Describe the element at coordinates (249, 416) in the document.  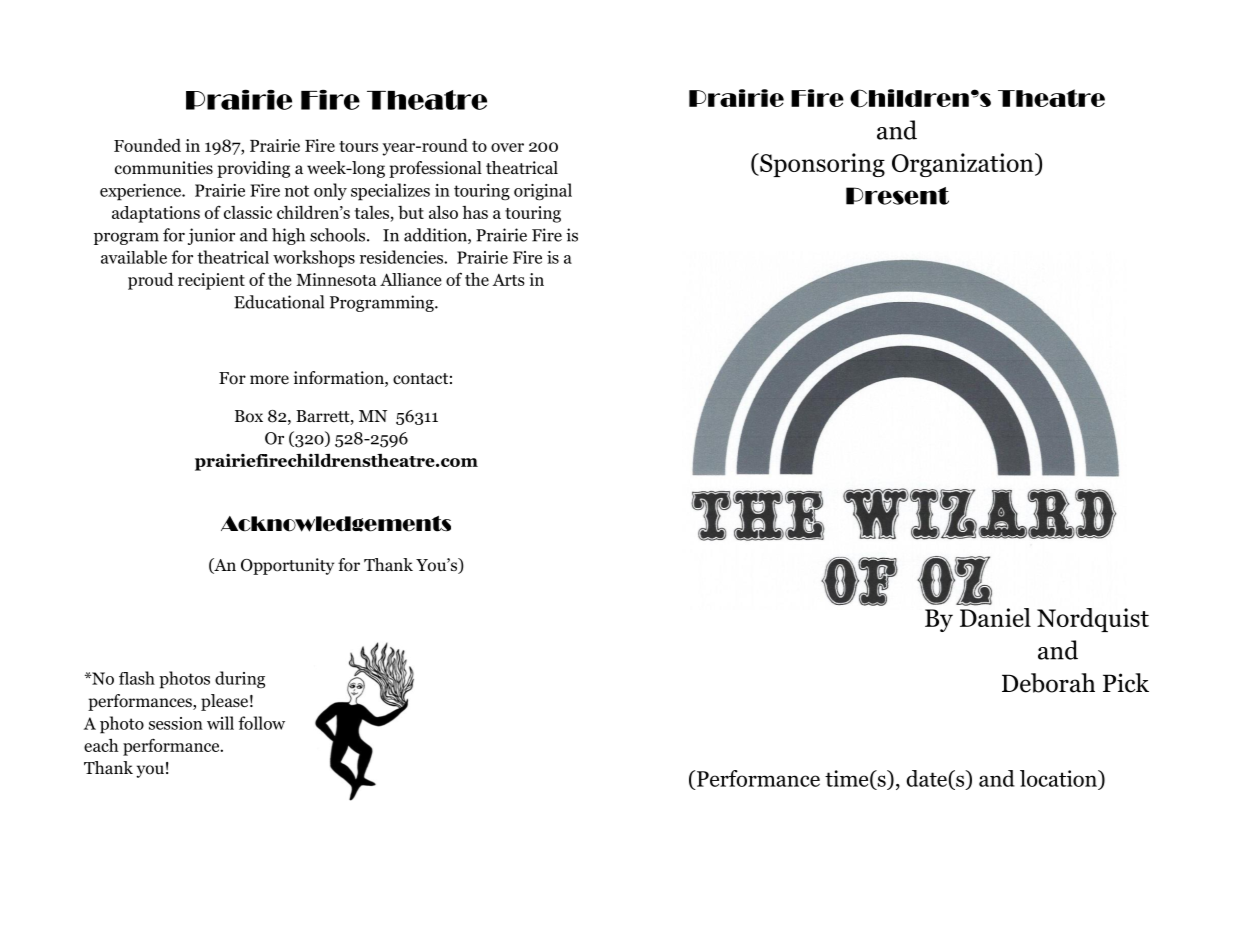
I see `Box` at that location.
